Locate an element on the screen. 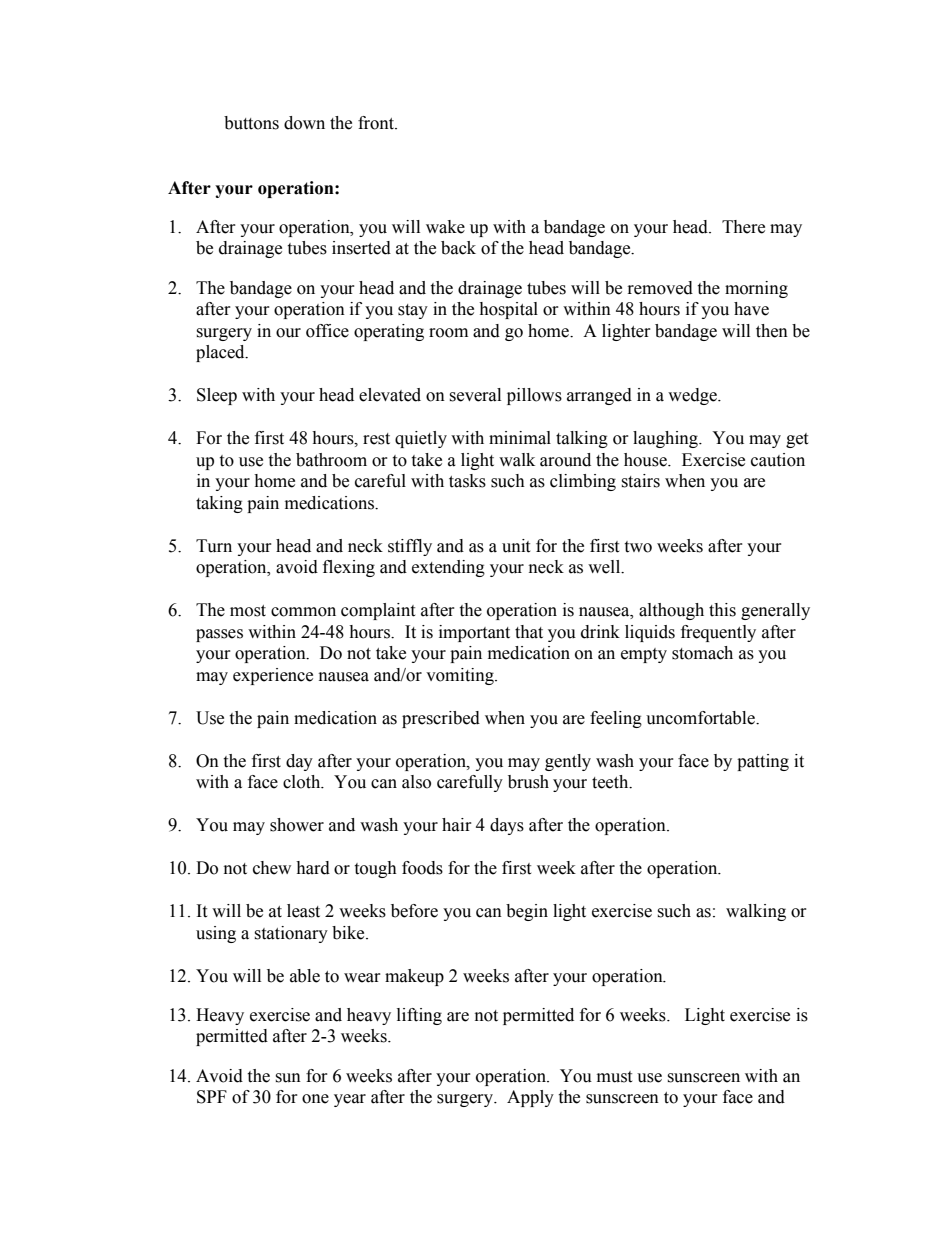 The width and height of the screenshot is (952, 1233). patting is located at coordinates (763, 762).
